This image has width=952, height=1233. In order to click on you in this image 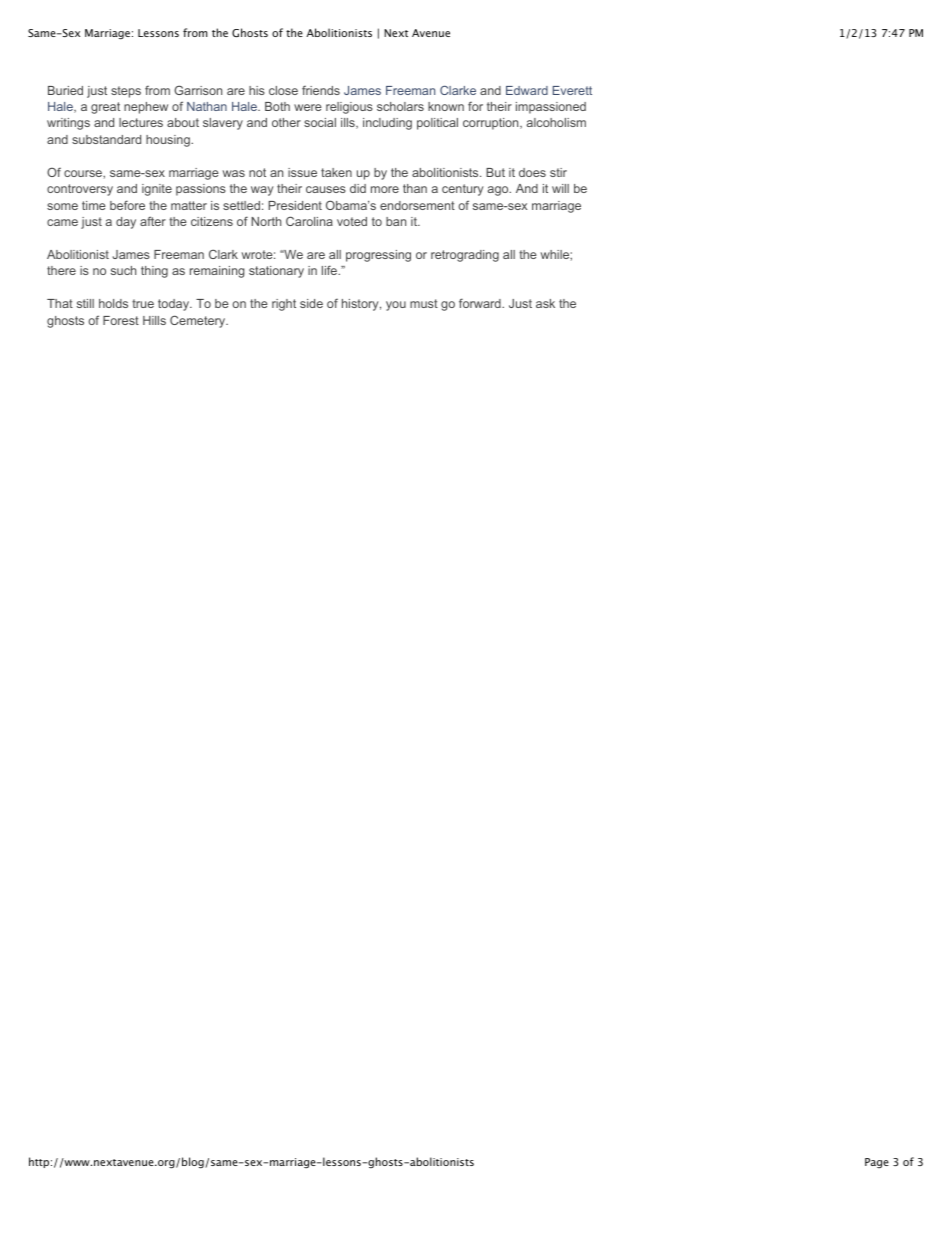, I will do `click(396, 306)`.
